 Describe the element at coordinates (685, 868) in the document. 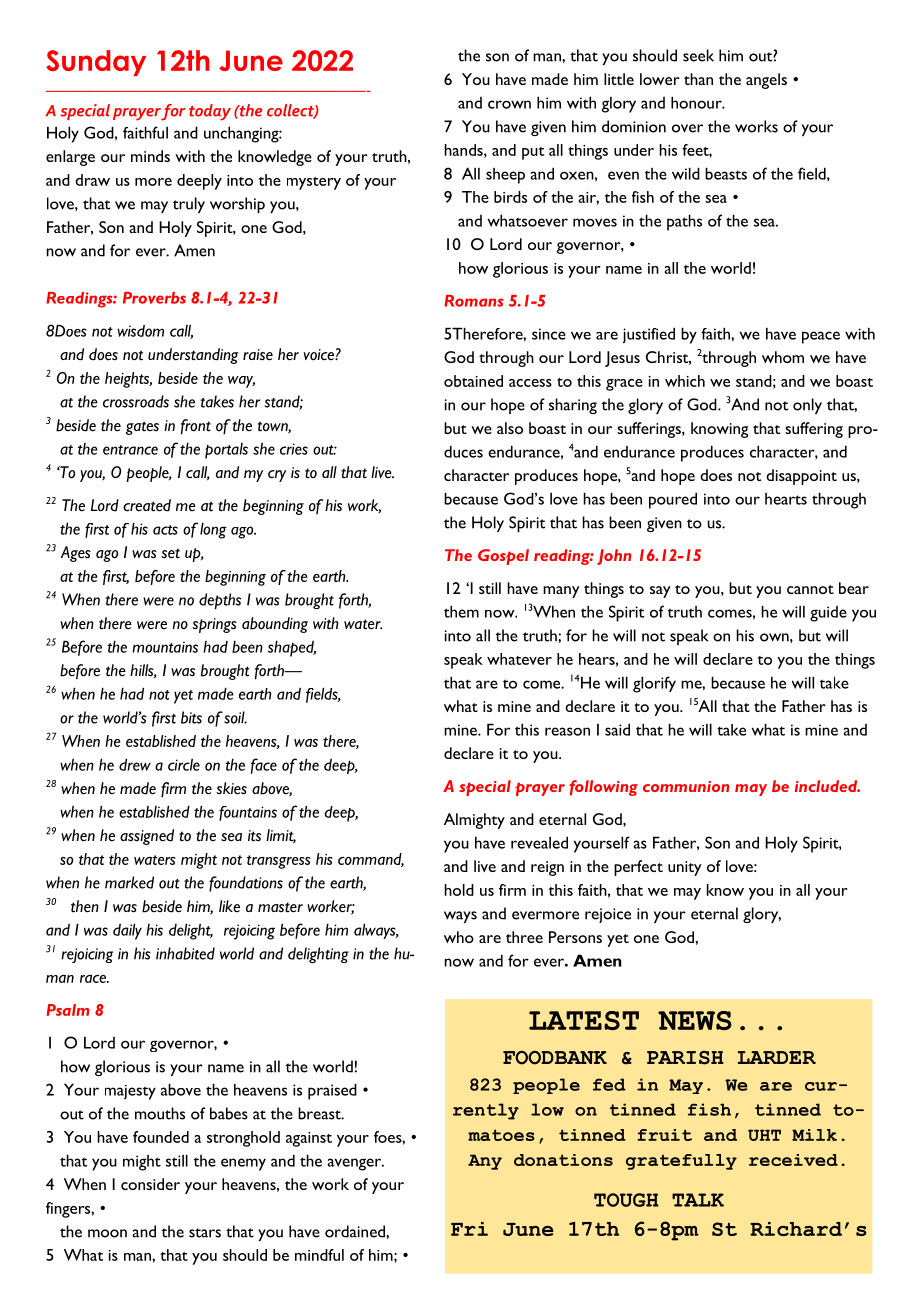

I see `unity` at that location.
